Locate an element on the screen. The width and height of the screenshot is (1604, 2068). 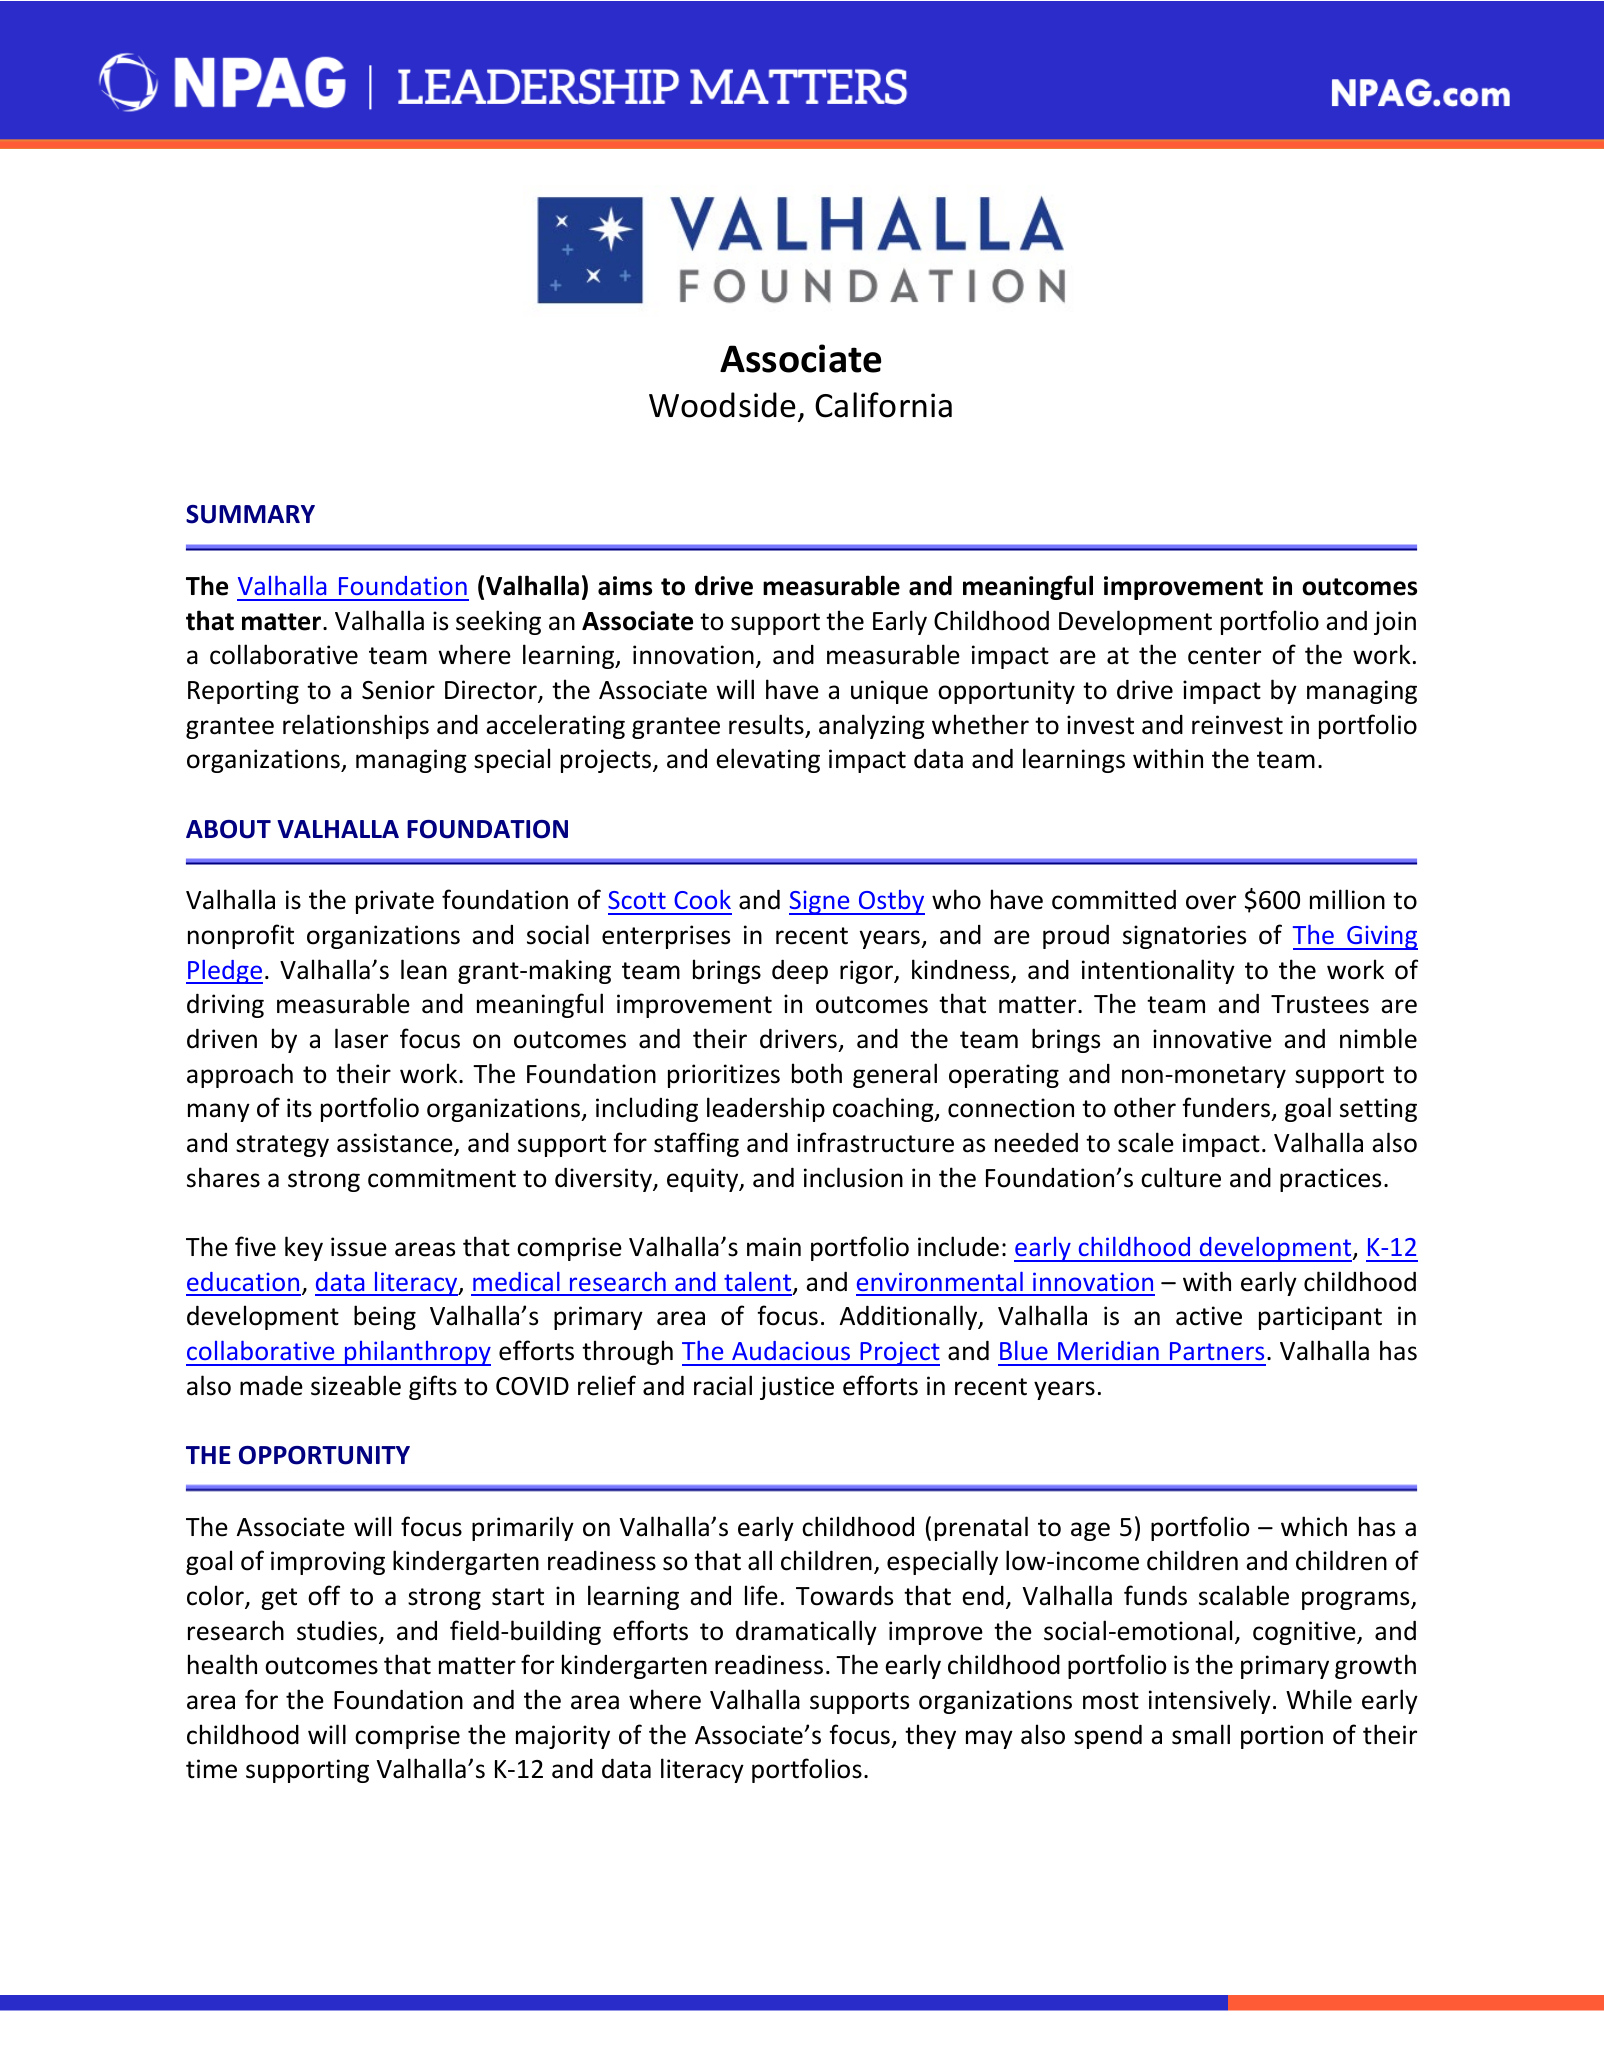
SUMMARY is located at coordinates (250, 514).
